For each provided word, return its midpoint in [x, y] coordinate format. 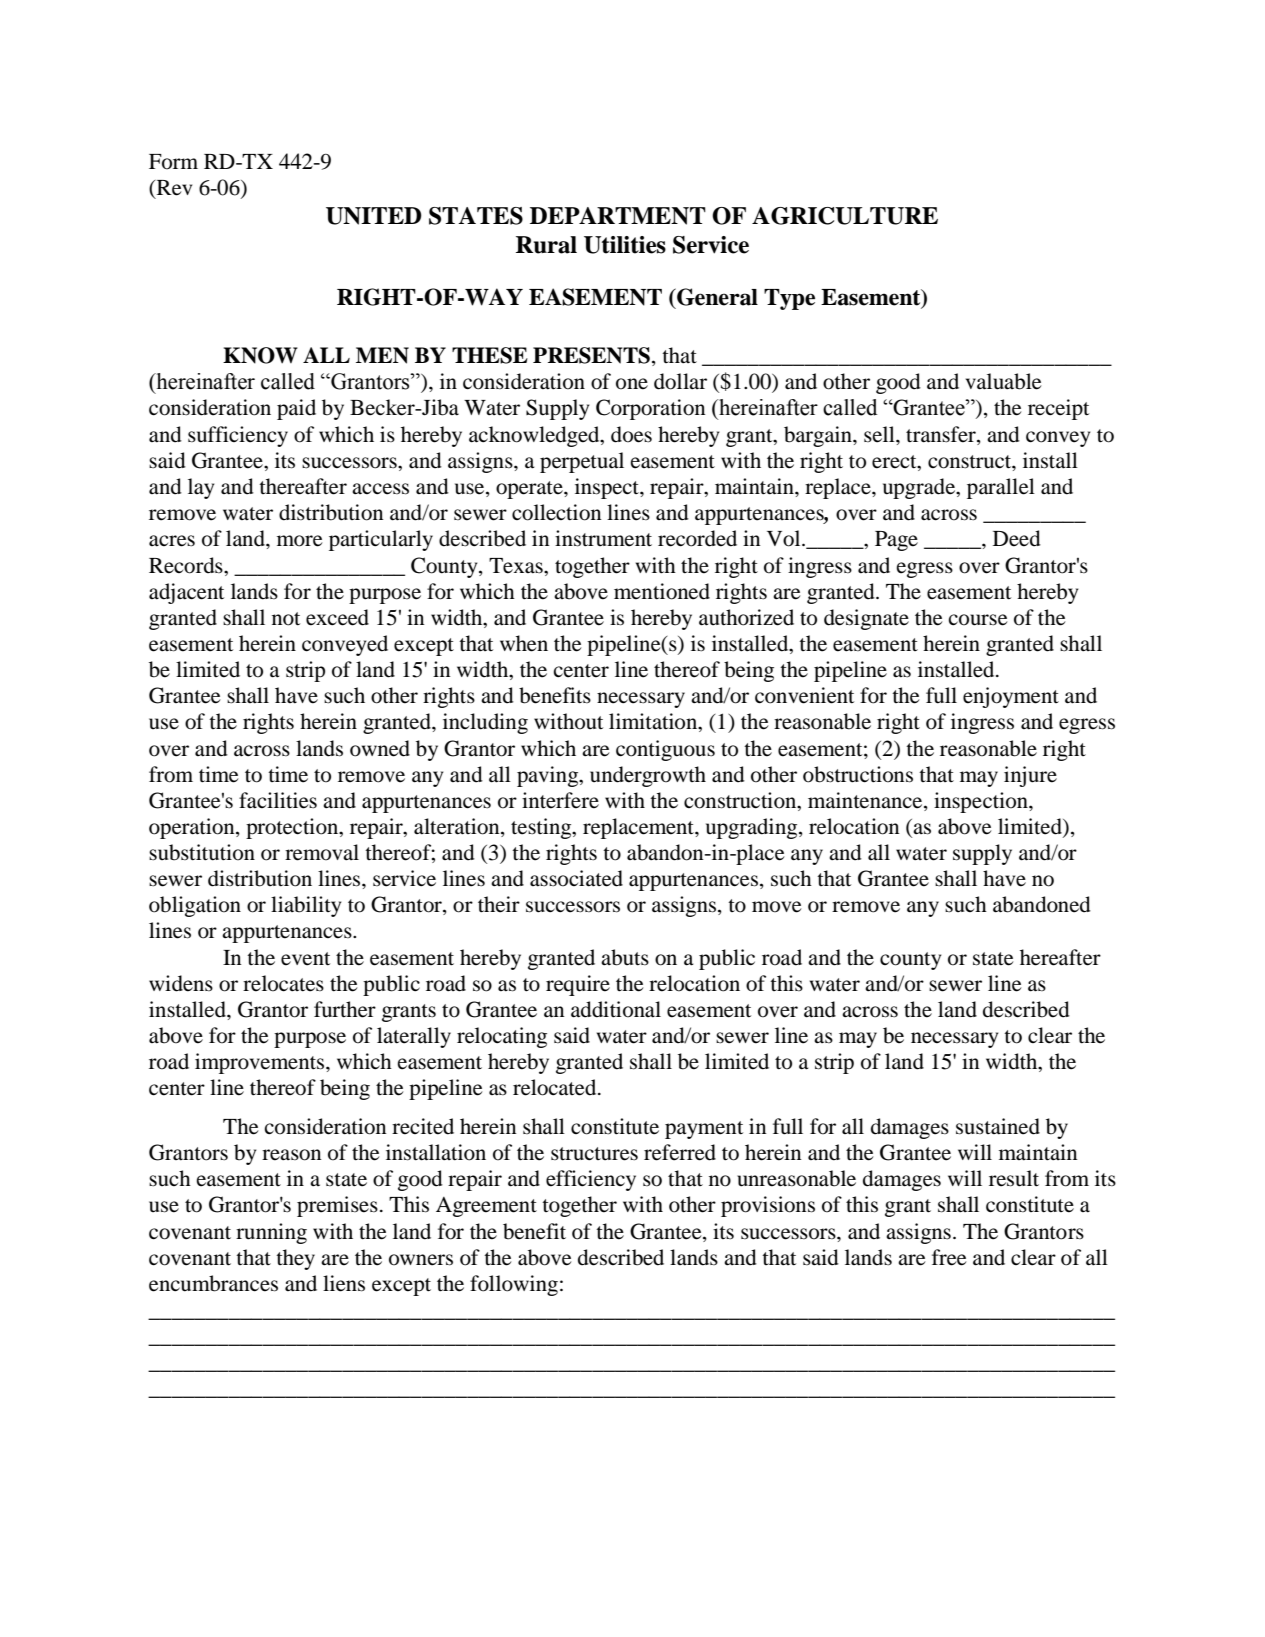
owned [380, 748]
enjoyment [1011, 697]
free [949, 1257]
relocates [283, 983]
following [514, 1285]
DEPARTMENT [618, 216]
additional [616, 1009]
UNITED [374, 216]
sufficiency [238, 436]
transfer [942, 434]
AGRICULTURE [845, 216]
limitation [654, 722]
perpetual [582, 462]
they [295, 1259]
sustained [998, 1126]
